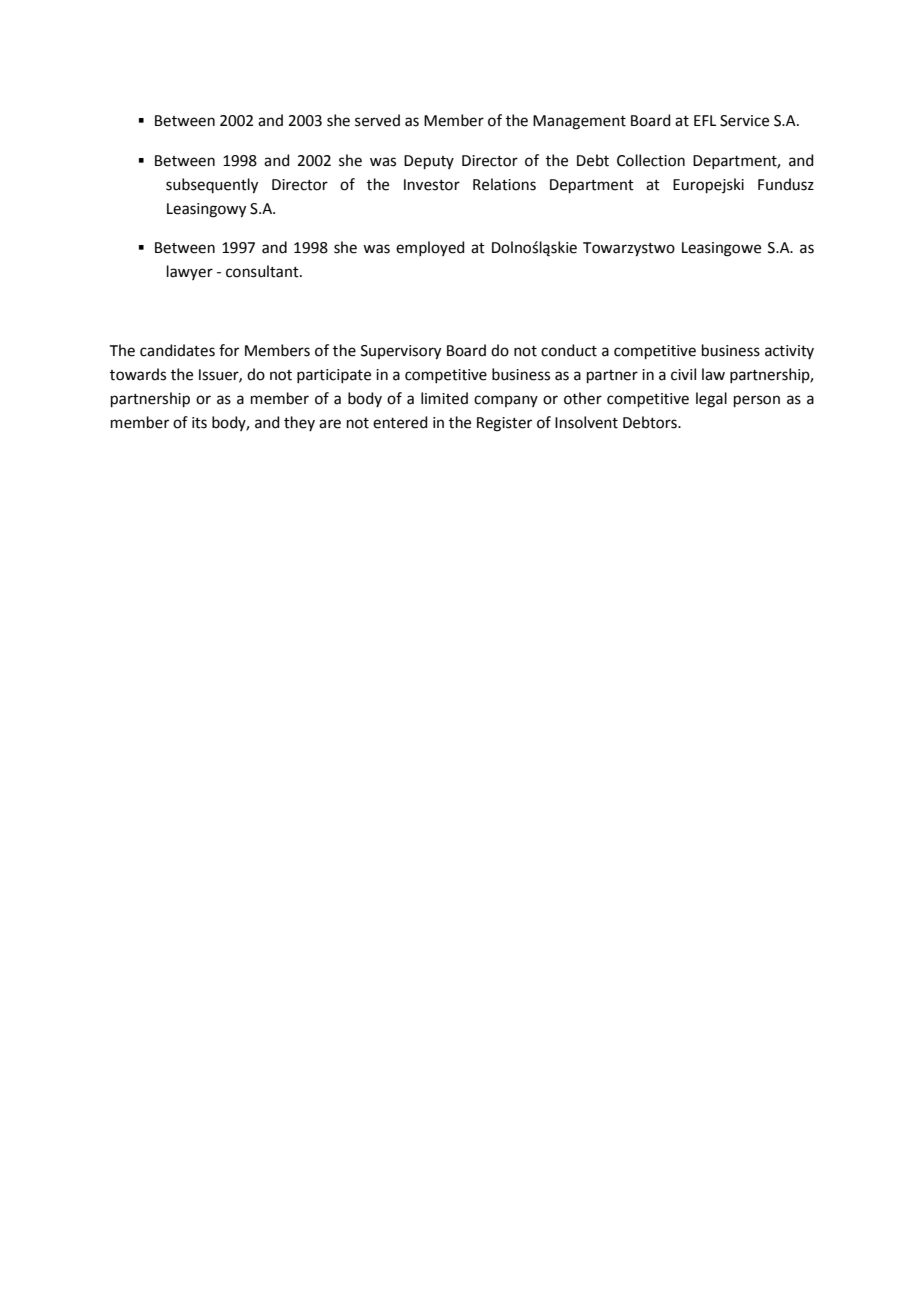  Describe the element at coordinates (705, 120) in the screenshot. I see `EFL` at that location.
